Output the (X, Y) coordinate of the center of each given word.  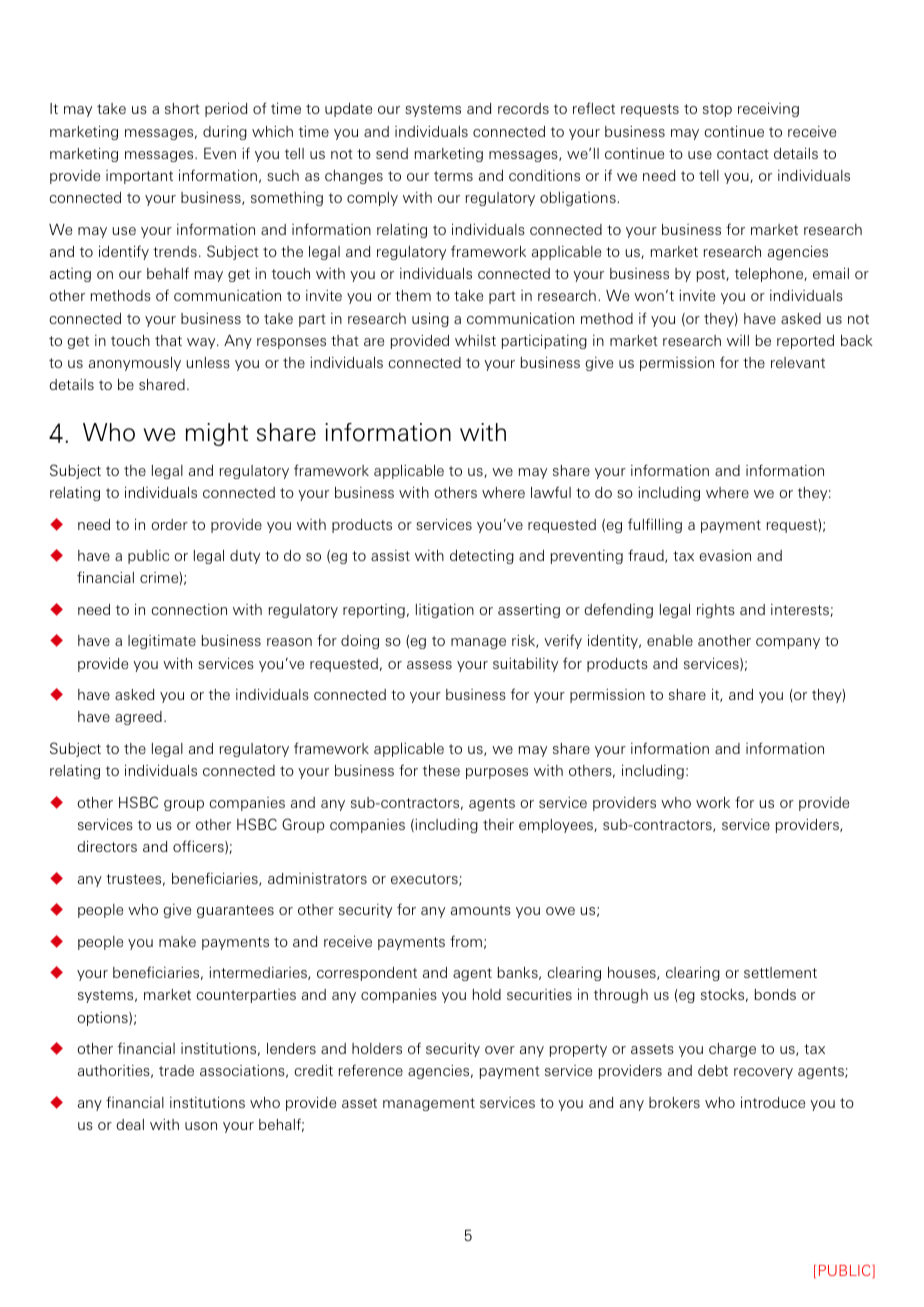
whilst (475, 340)
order (170, 524)
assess (429, 665)
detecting (482, 557)
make (177, 941)
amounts (481, 910)
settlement (780, 972)
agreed (138, 718)
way (202, 343)
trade (176, 1070)
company (788, 643)
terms (453, 176)
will (738, 340)
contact (743, 154)
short (182, 108)
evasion (725, 555)
